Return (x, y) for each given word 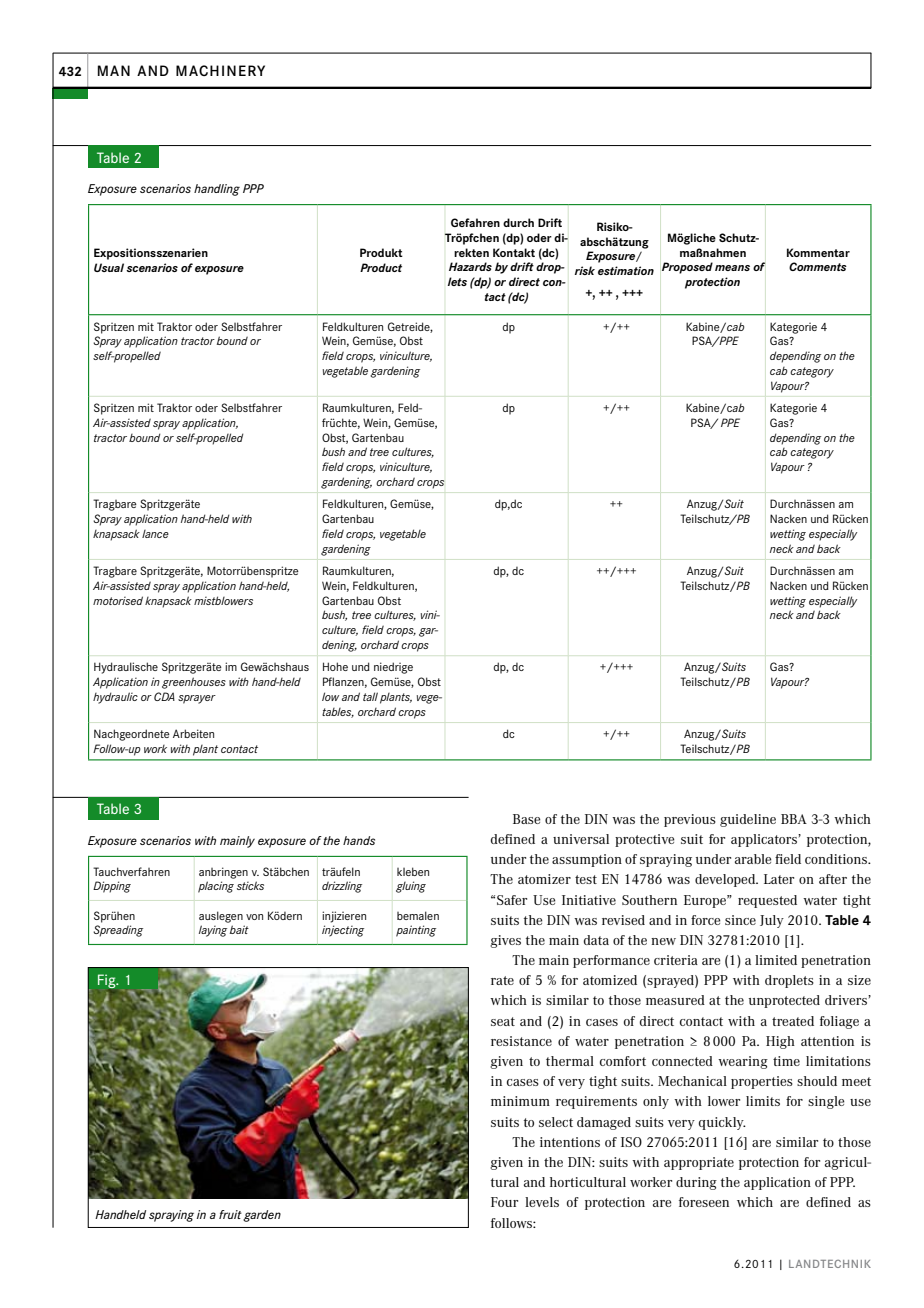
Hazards (470, 266)
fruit (230, 1214)
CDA (164, 696)
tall (370, 696)
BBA (794, 819)
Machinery (220, 70)
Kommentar (818, 252)
